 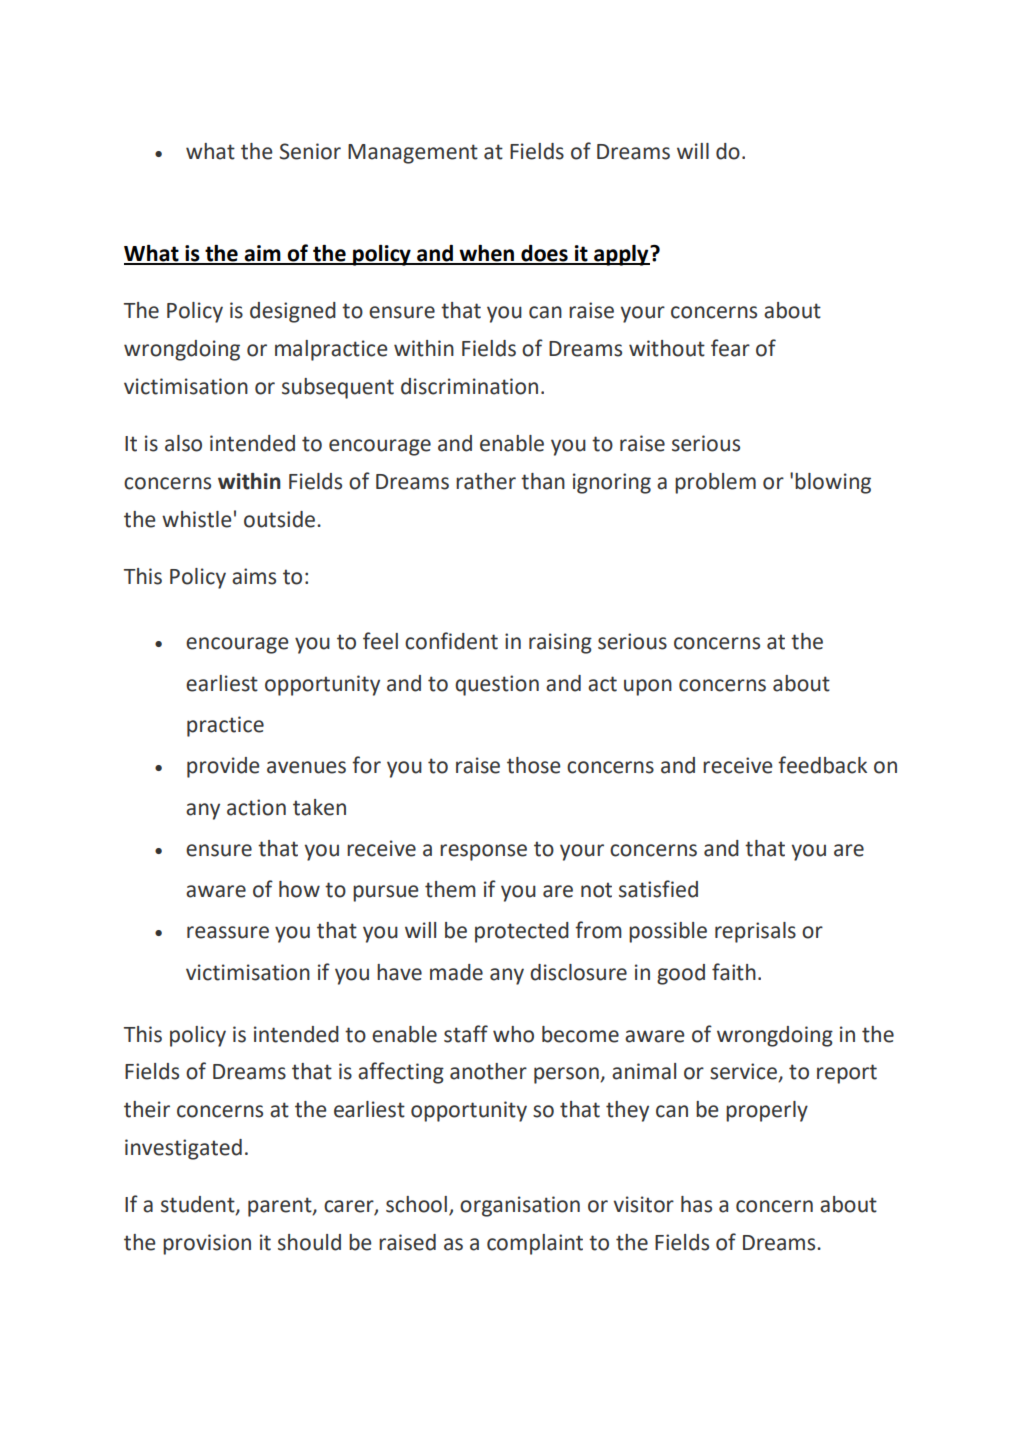 I want to click on who, so click(x=513, y=1034).
